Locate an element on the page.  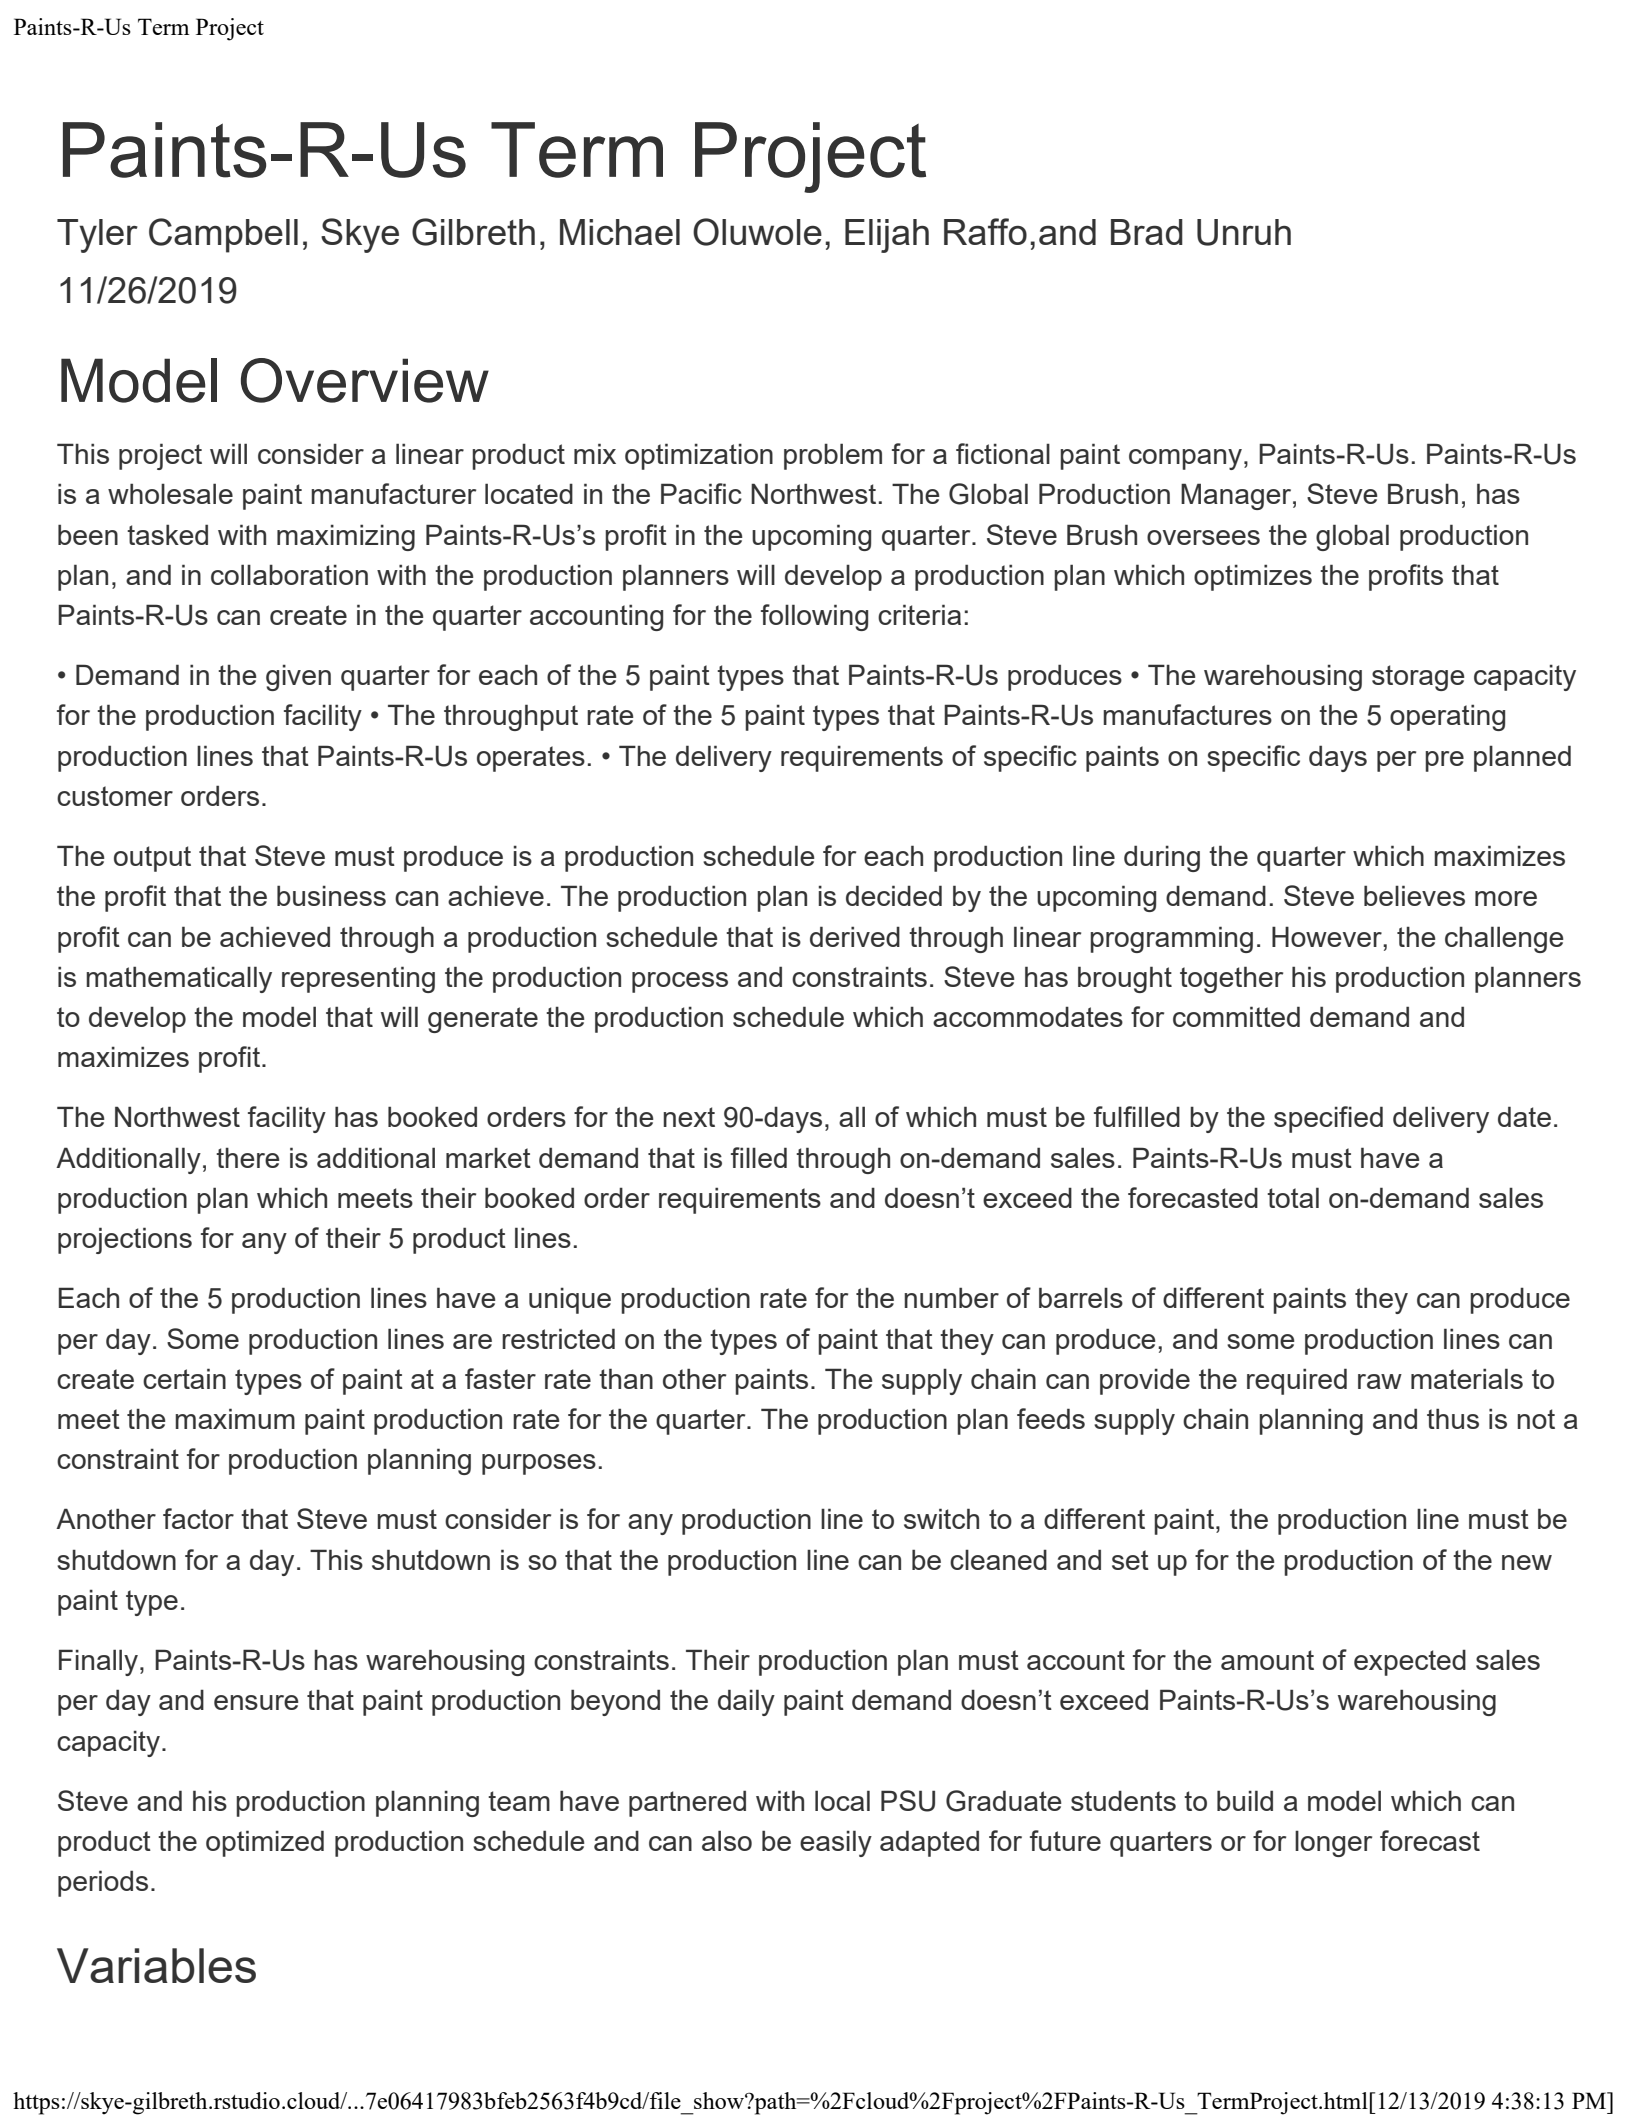
raw is located at coordinates (1380, 1381).
